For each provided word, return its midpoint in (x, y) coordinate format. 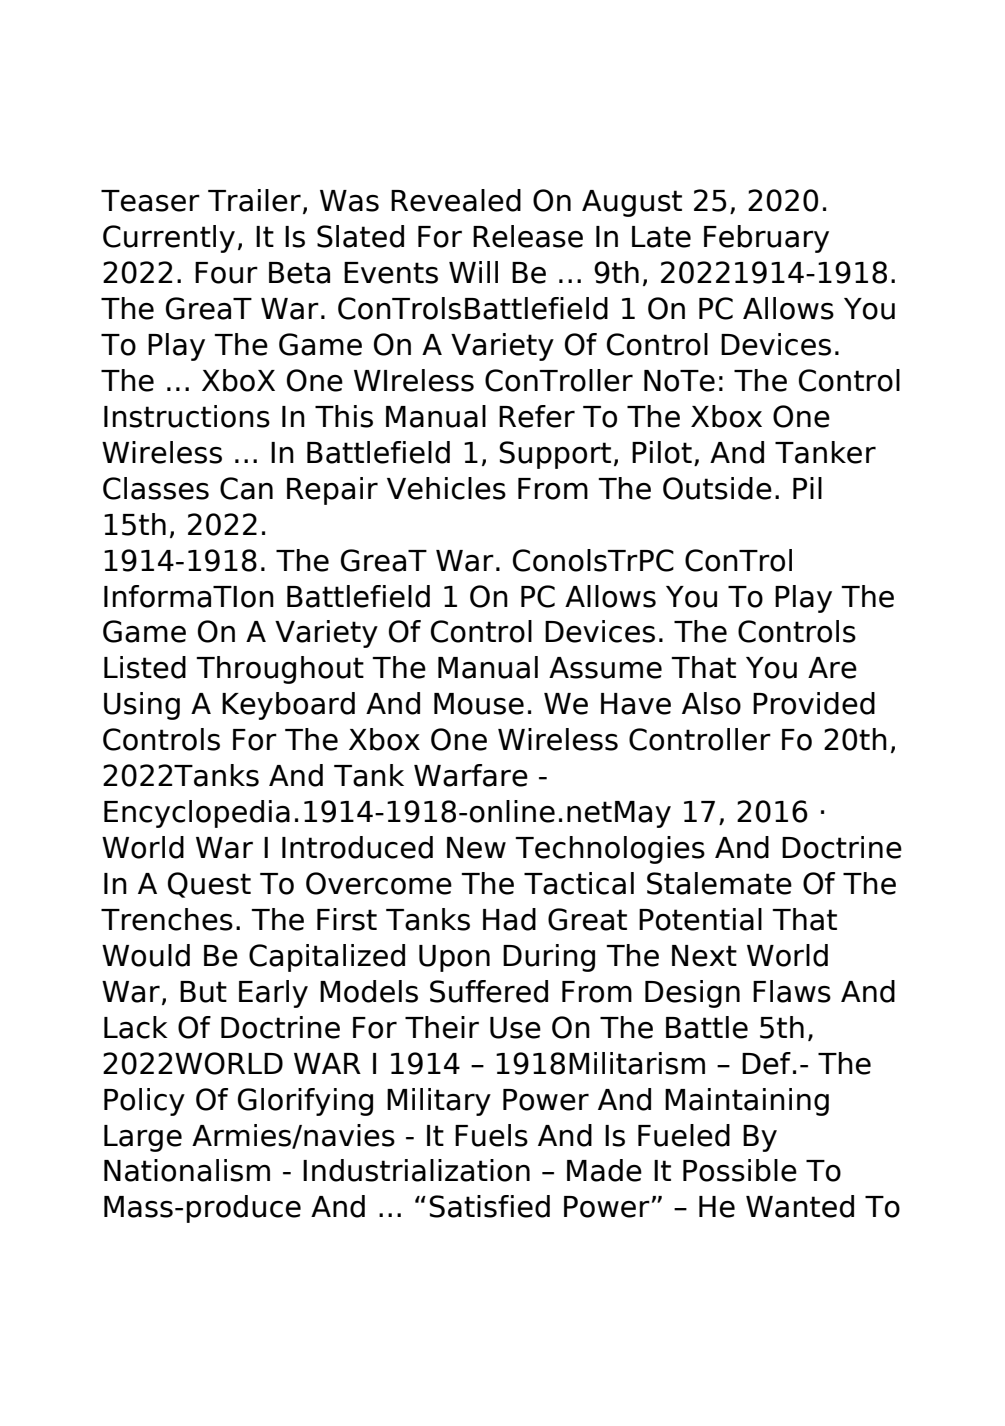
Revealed (456, 200)
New (476, 848)
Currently (169, 239)
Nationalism (187, 1170)
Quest (209, 885)
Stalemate (719, 883)
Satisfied (489, 1206)
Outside (717, 488)
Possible (740, 1170)
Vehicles (446, 488)
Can (246, 488)
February (766, 239)
